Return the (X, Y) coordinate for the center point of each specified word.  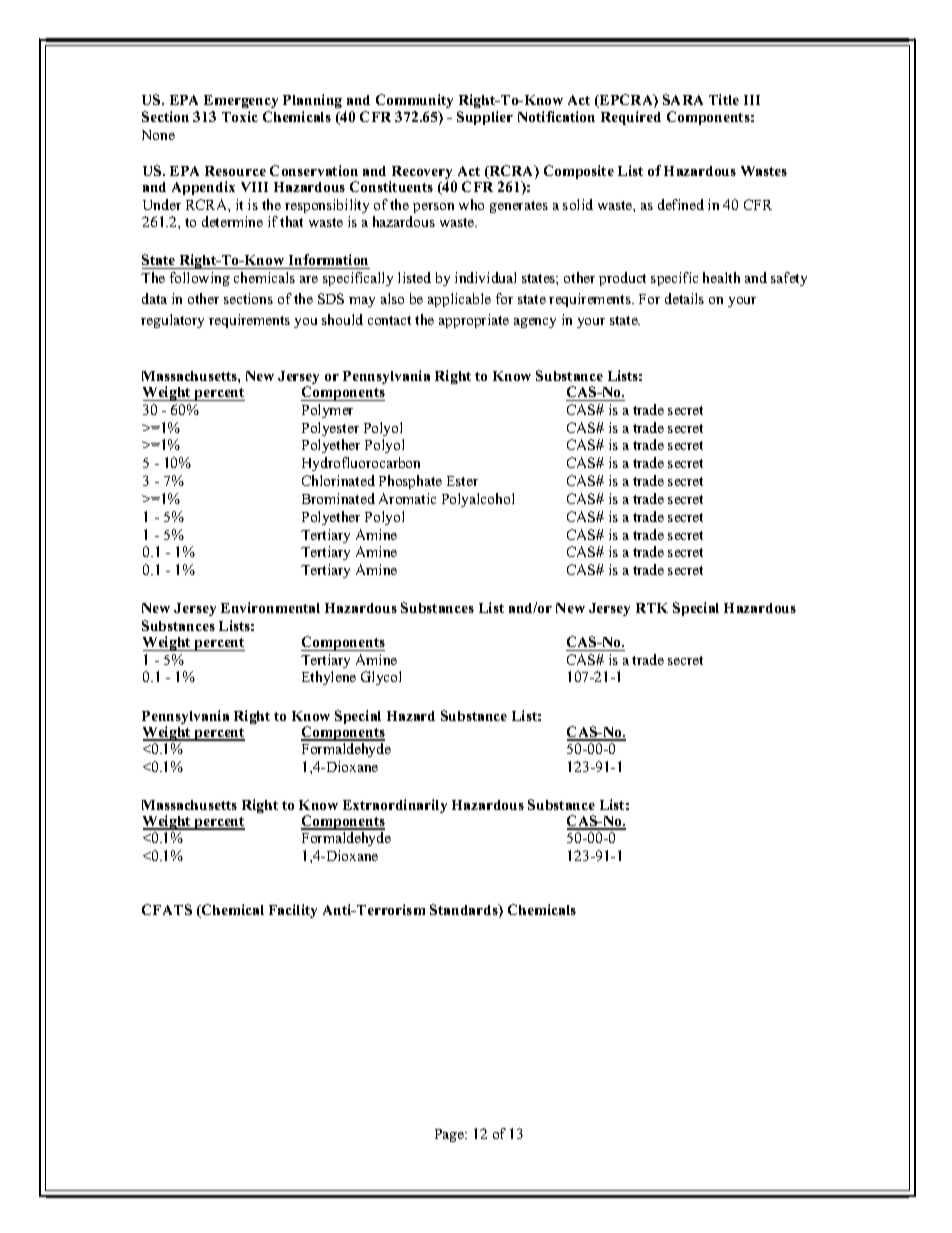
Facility (293, 911)
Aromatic (407, 498)
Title (724, 99)
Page (451, 1135)
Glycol (381, 678)
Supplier (485, 118)
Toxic (240, 116)
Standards (465, 911)
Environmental (270, 607)
